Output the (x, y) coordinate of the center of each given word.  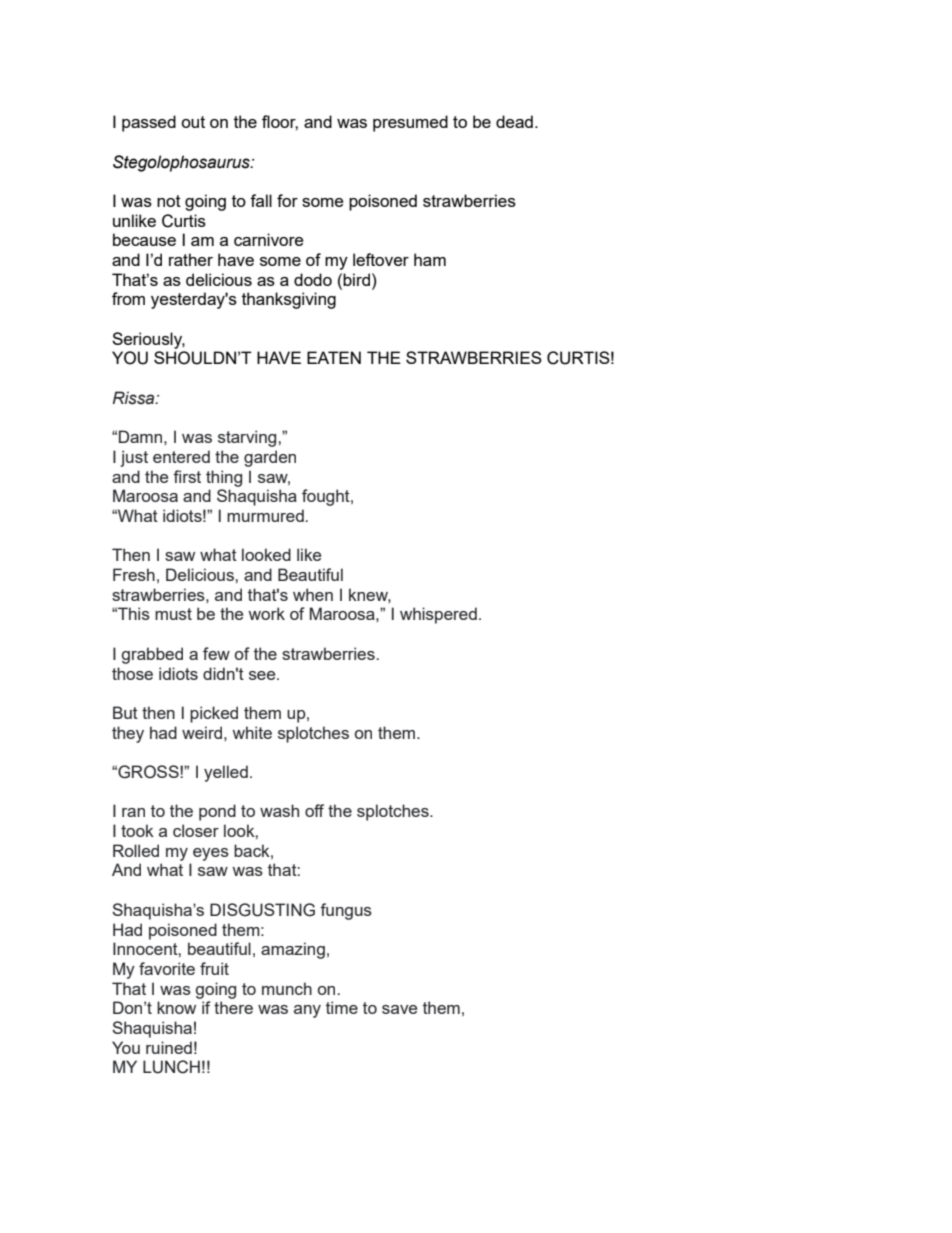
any (307, 1011)
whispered (438, 615)
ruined (169, 1047)
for (287, 200)
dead (514, 121)
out (193, 122)
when (313, 594)
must (173, 614)
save (399, 1009)
